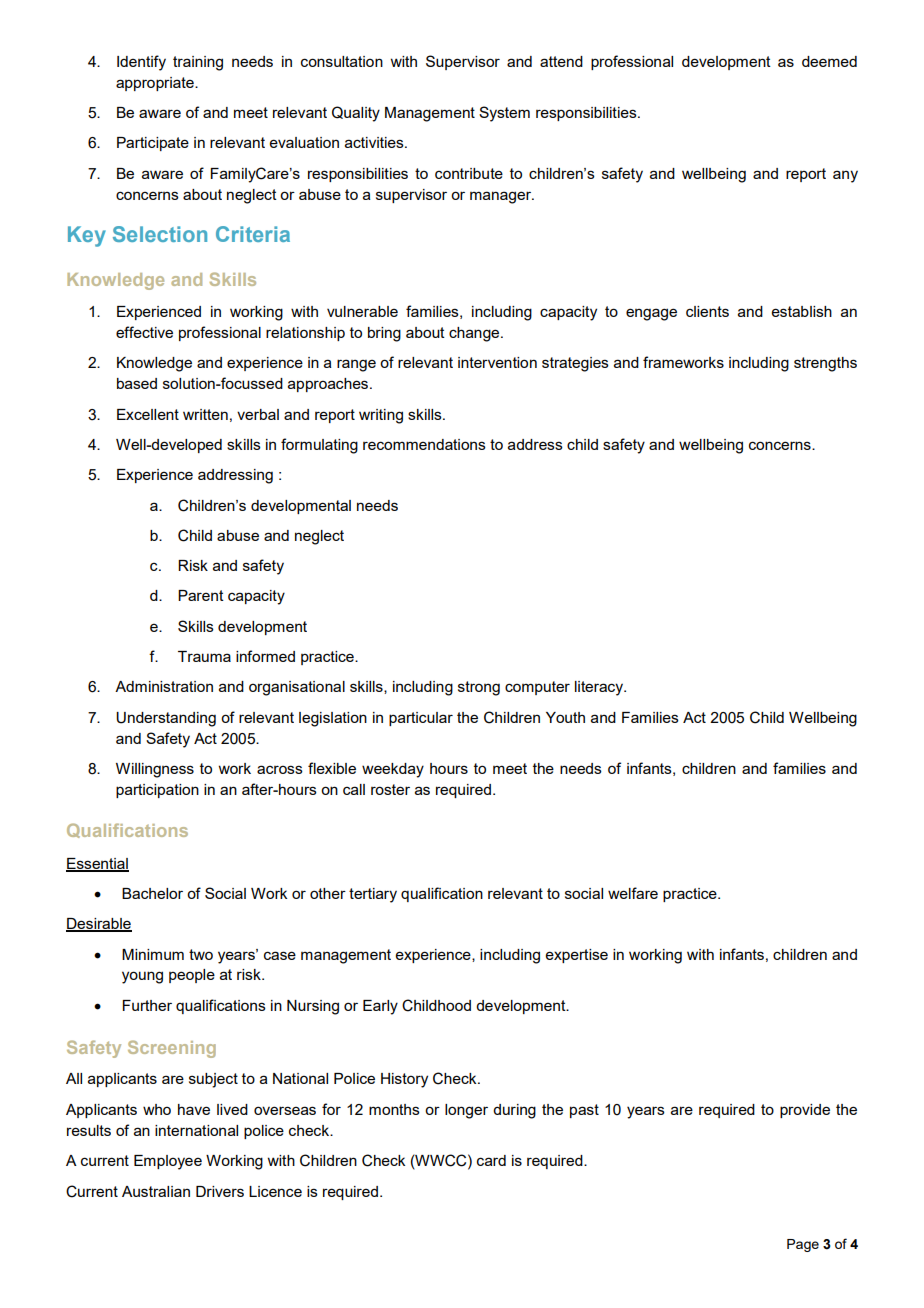 The height and width of the document is (1308, 924). What do you see at coordinates (504, 114) in the document?
I see `System` at bounding box center [504, 114].
